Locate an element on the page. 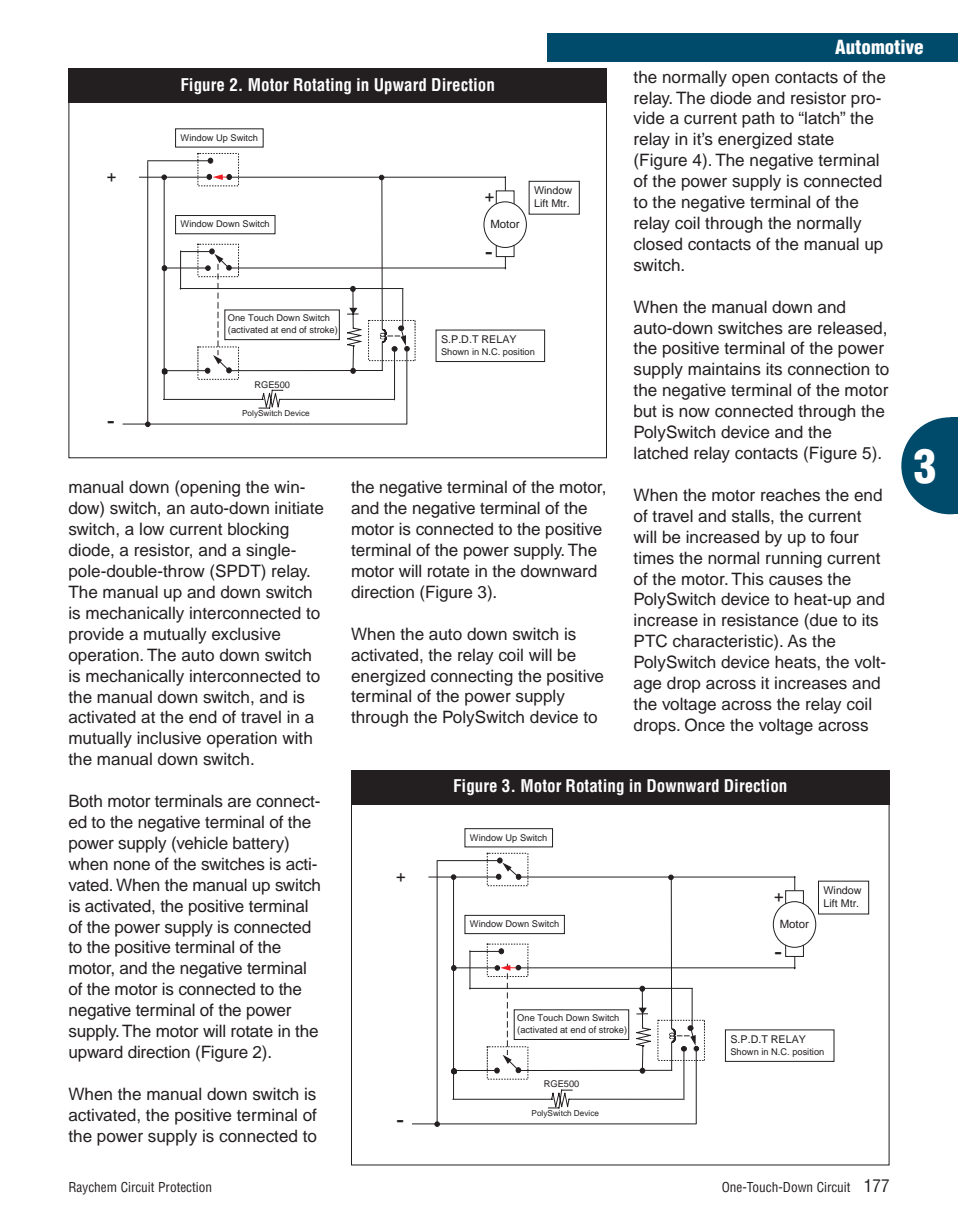 Image resolution: width=958 pixels, height=1232 pixels. Both is located at coordinates (85, 801).
